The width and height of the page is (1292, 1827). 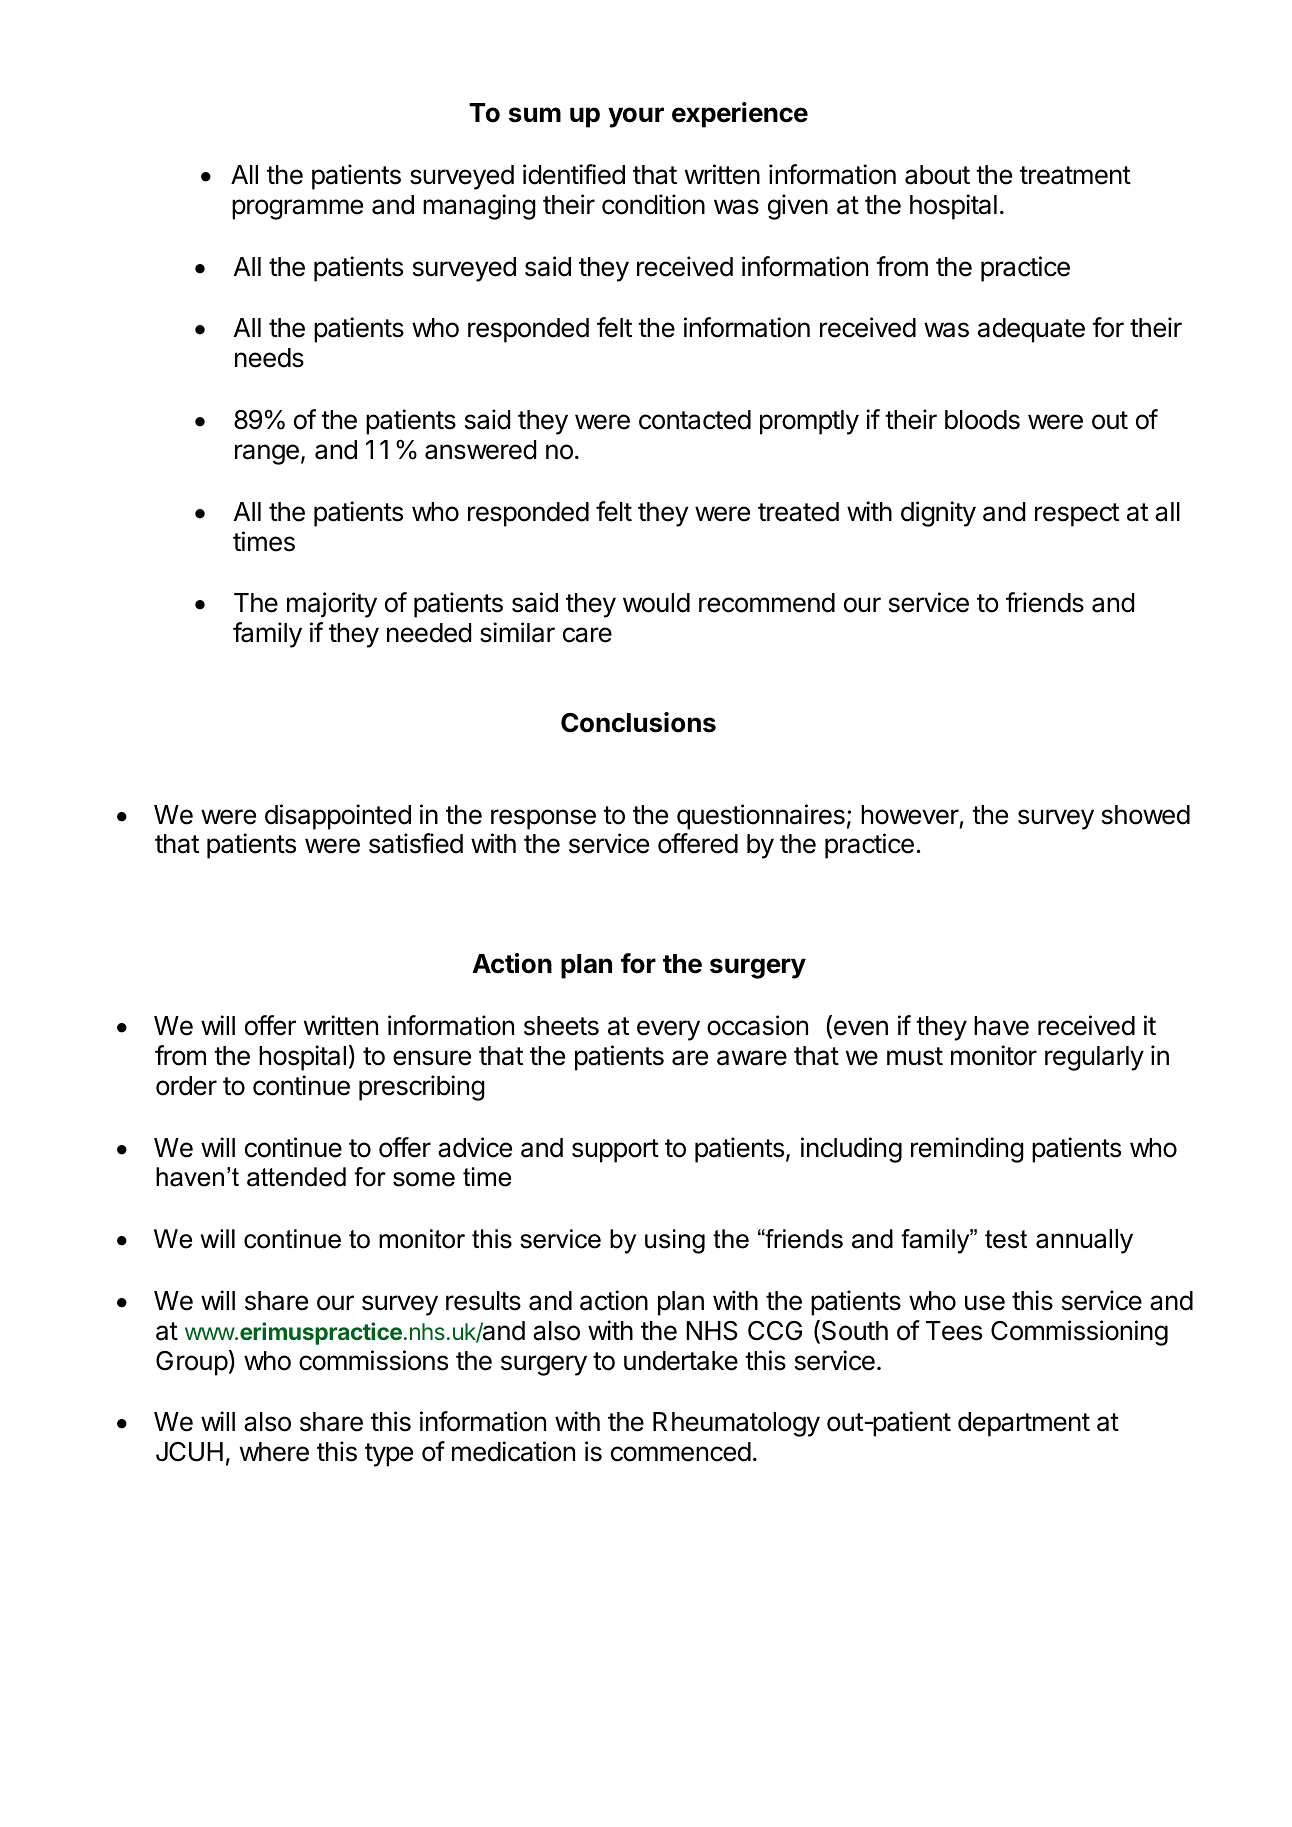 What do you see at coordinates (681, 1452) in the page?
I see `commenced` at bounding box center [681, 1452].
